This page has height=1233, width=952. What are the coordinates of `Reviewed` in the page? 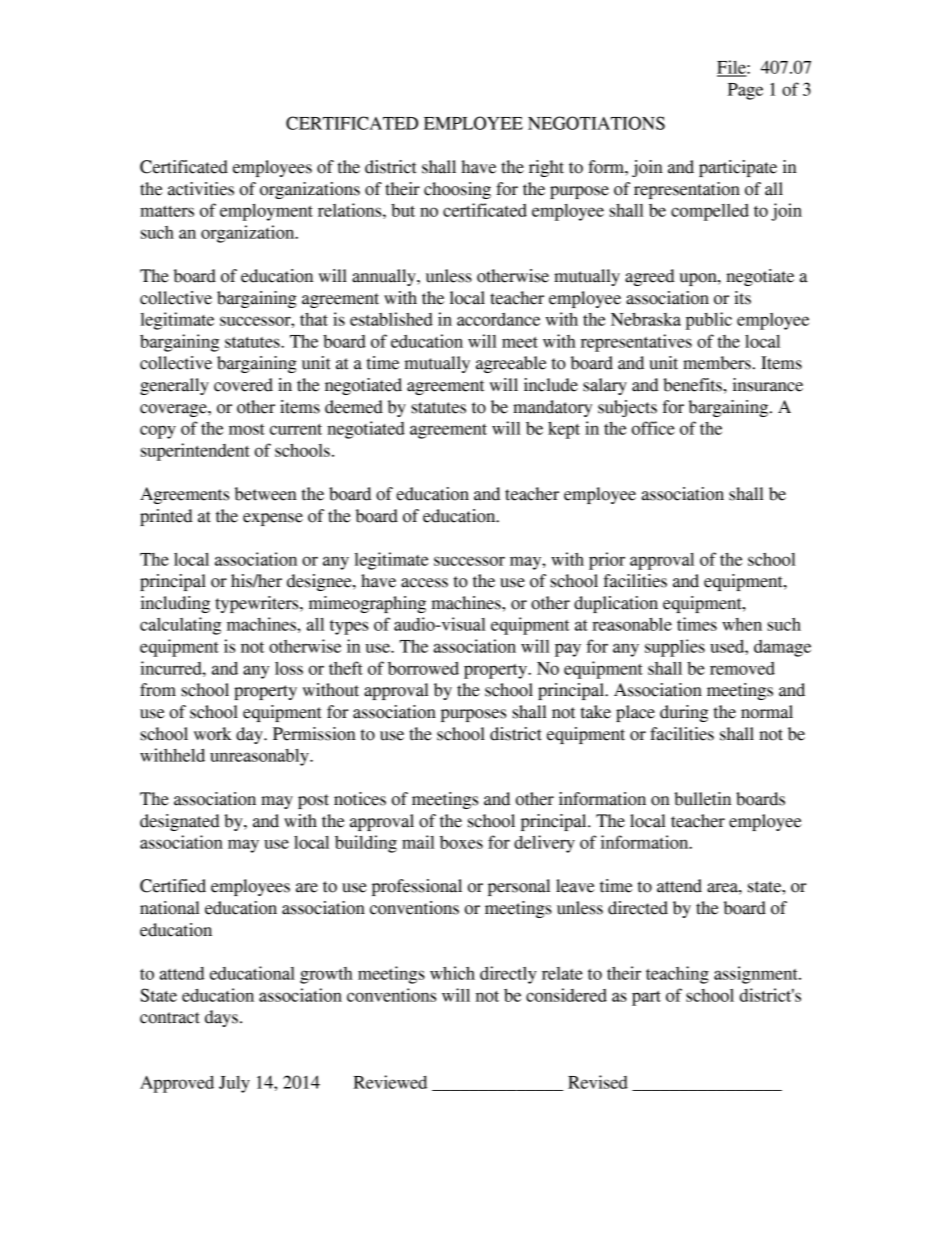 It's located at (390, 1082).
